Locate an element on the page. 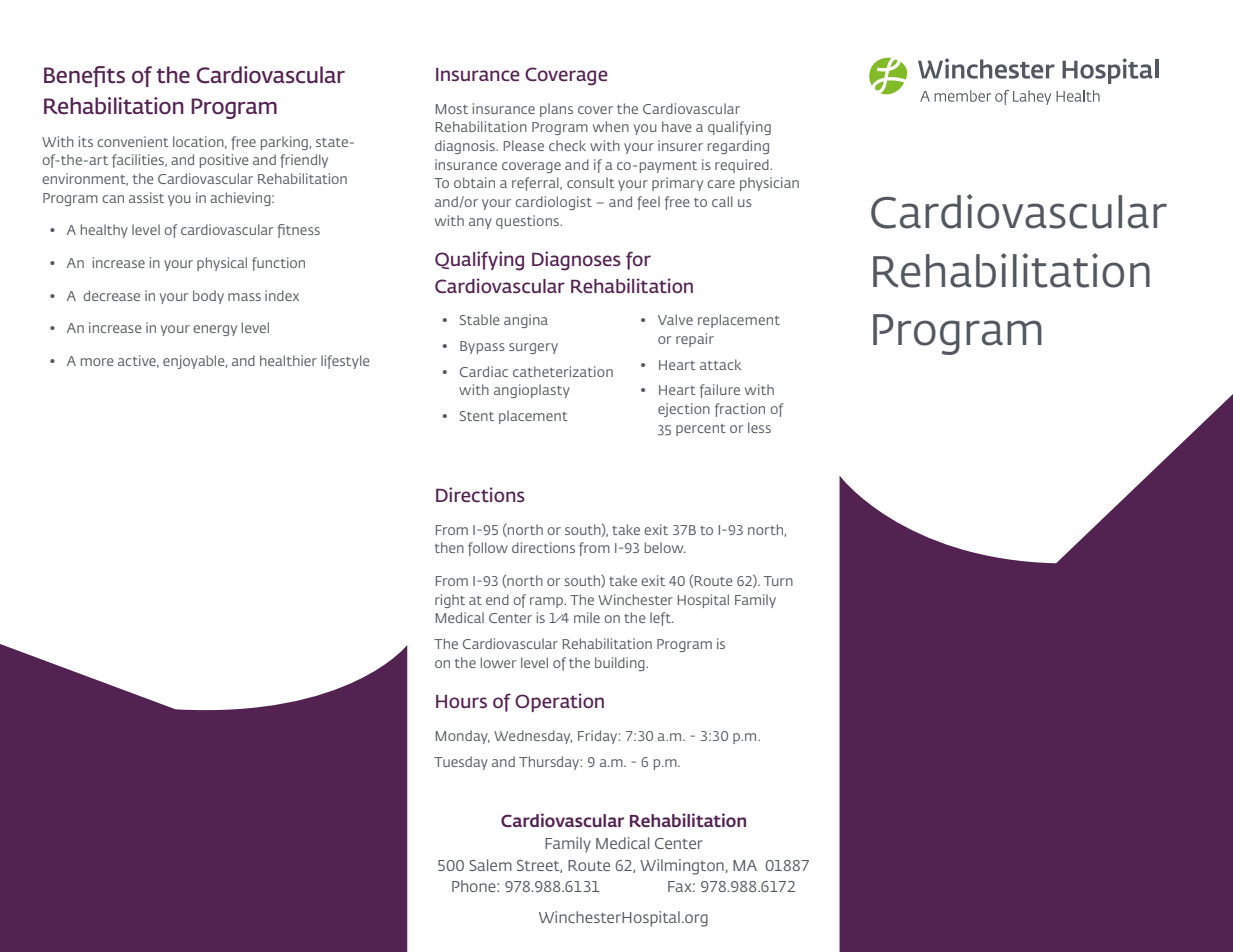 The height and width of the page is (952, 1233). Most is located at coordinates (452, 109).
